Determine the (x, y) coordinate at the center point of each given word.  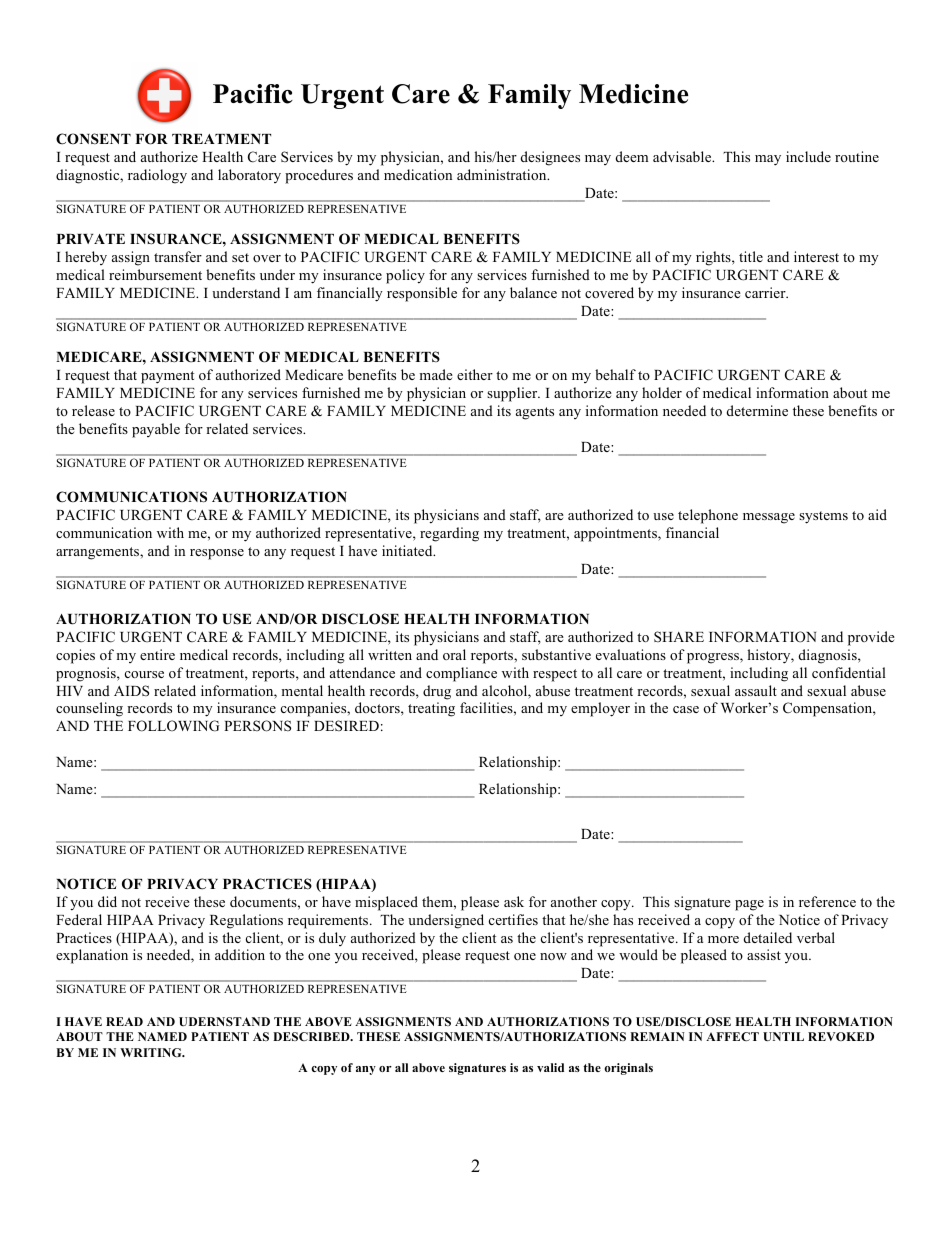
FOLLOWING (173, 726)
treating (431, 709)
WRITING (152, 1052)
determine (757, 410)
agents (535, 413)
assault (756, 690)
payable (156, 430)
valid (550, 1067)
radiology (157, 176)
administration (503, 174)
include (808, 156)
